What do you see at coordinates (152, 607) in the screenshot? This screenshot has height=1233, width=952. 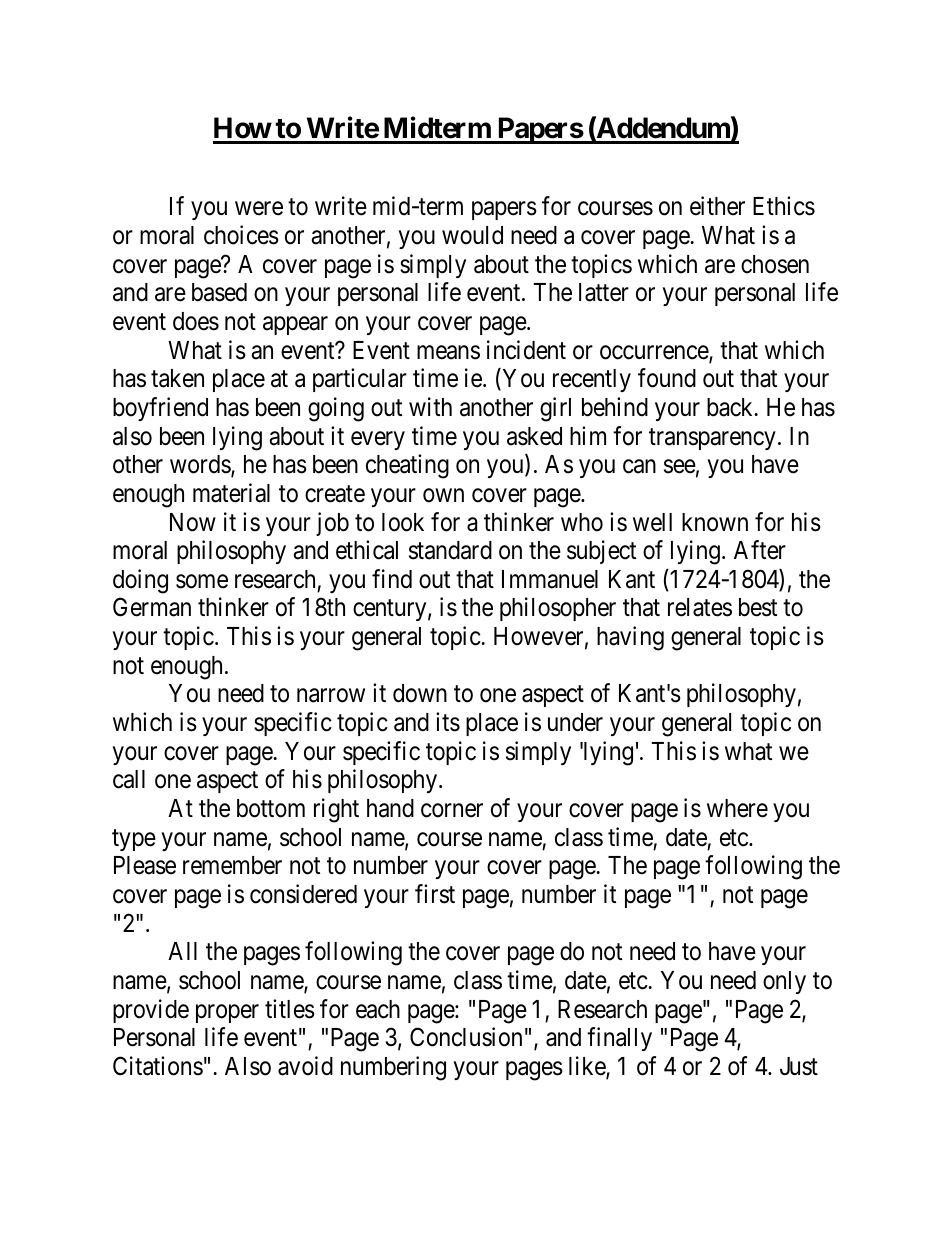 I see `German` at bounding box center [152, 607].
